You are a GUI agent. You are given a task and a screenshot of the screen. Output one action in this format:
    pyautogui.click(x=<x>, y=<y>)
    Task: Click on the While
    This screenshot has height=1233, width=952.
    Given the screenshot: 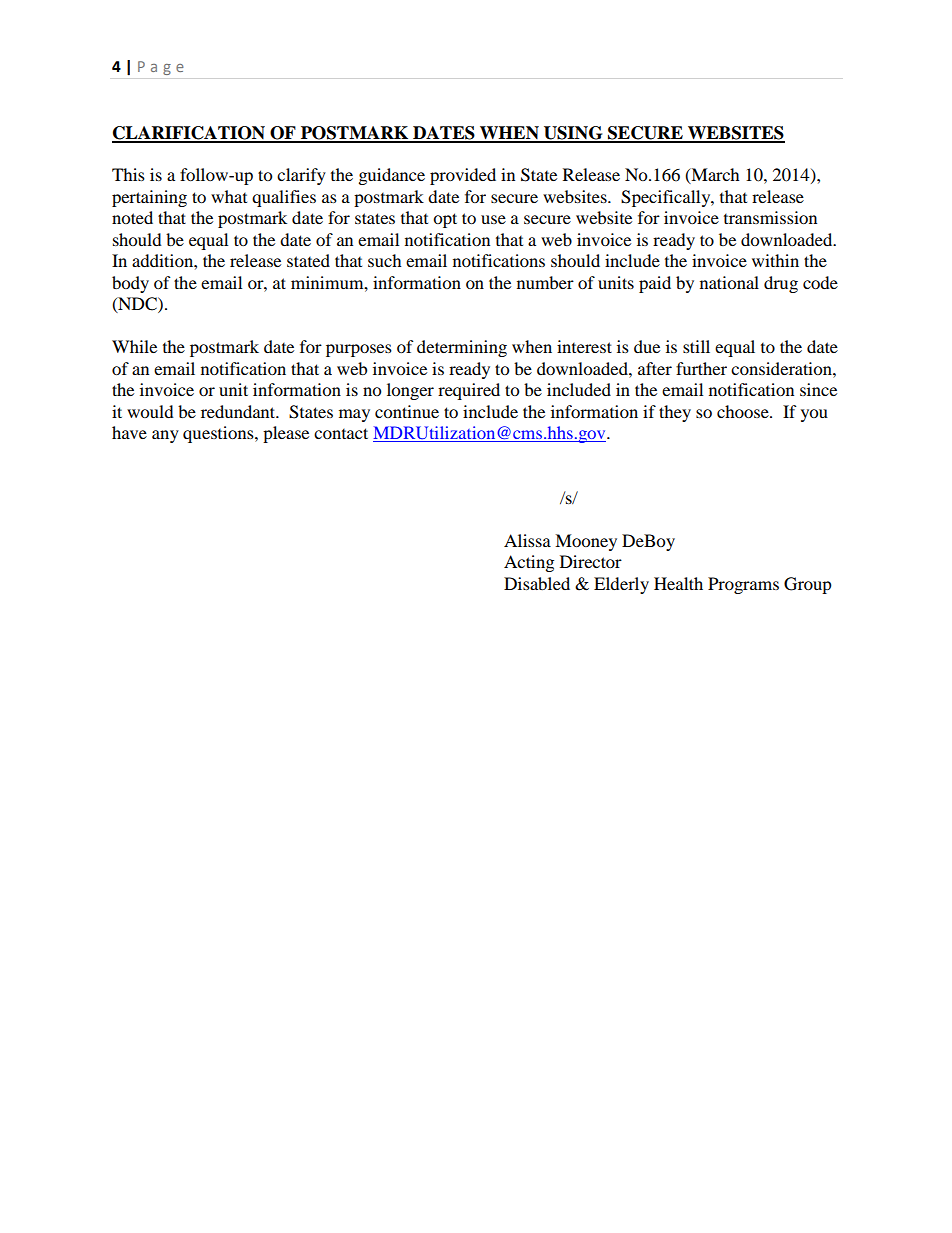 What is the action you would take?
    pyautogui.click(x=134, y=346)
